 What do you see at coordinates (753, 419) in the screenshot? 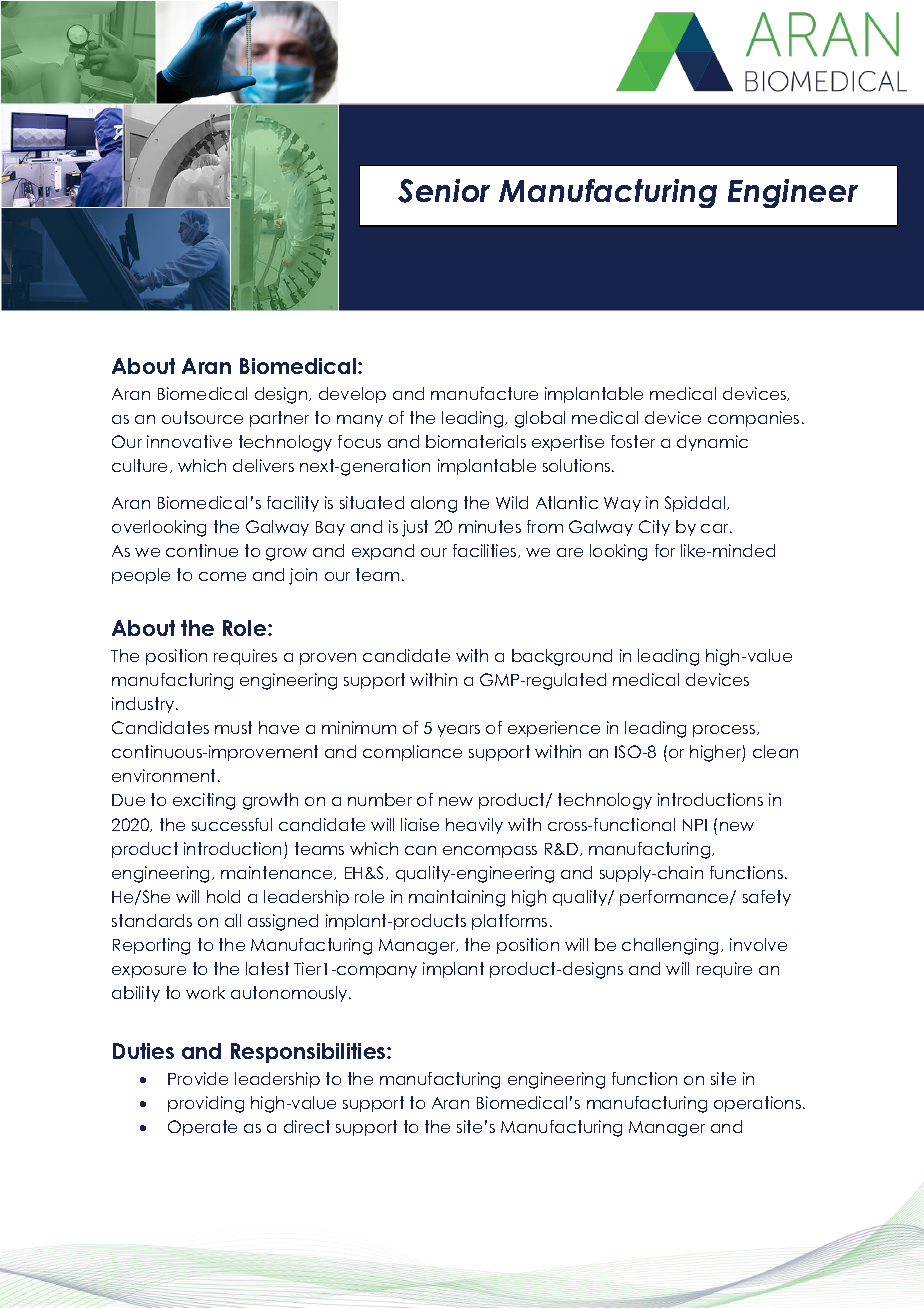
I see `companies` at bounding box center [753, 419].
